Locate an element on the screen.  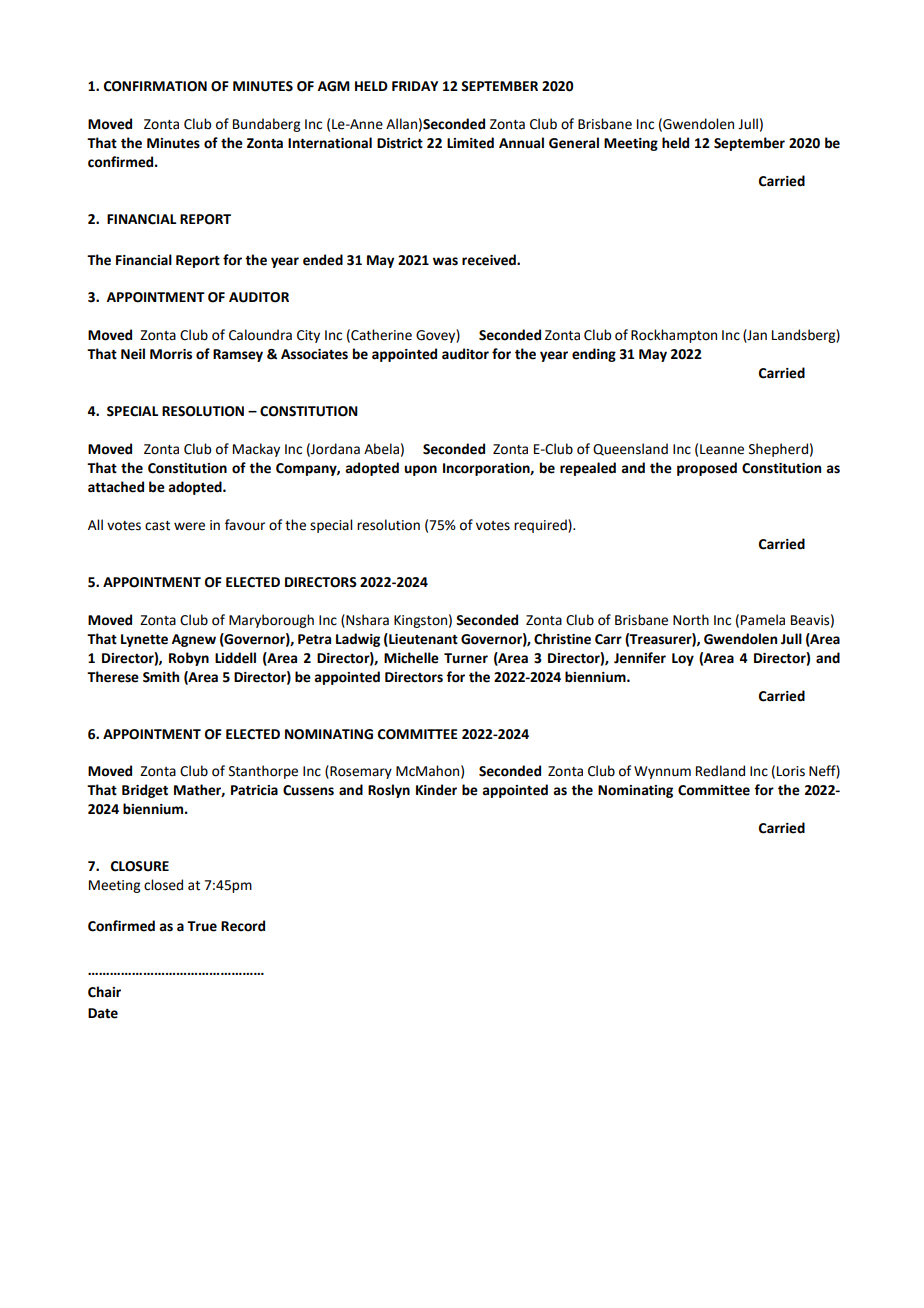
General is located at coordinates (574, 143).
